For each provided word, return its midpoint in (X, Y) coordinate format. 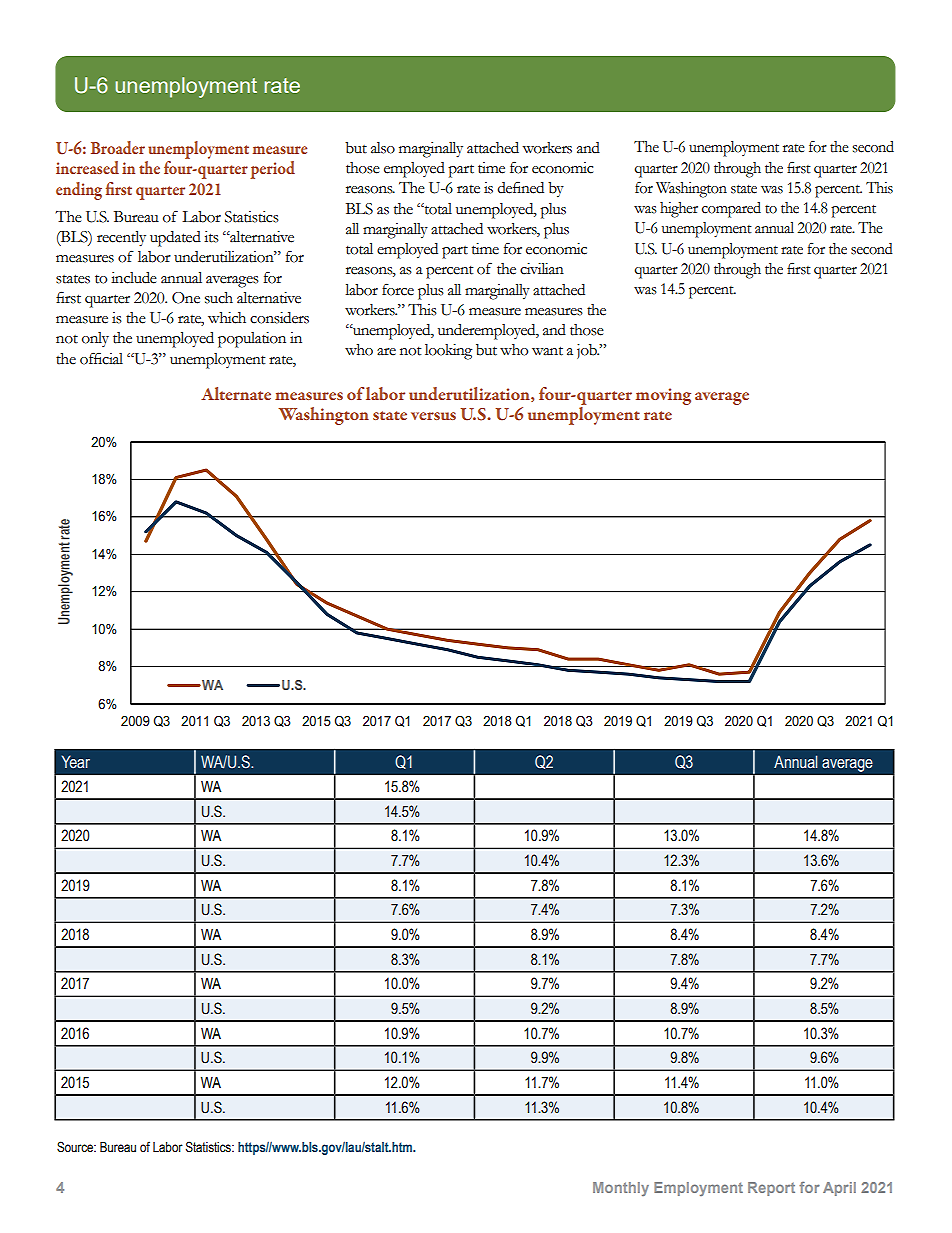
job (588, 351)
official (101, 358)
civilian (542, 269)
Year (76, 762)
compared (731, 210)
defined (521, 187)
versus (433, 416)
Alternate (236, 393)
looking (448, 352)
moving (663, 396)
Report (771, 1189)
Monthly (621, 1189)
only (95, 339)
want (547, 351)
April (839, 1189)
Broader (118, 147)
